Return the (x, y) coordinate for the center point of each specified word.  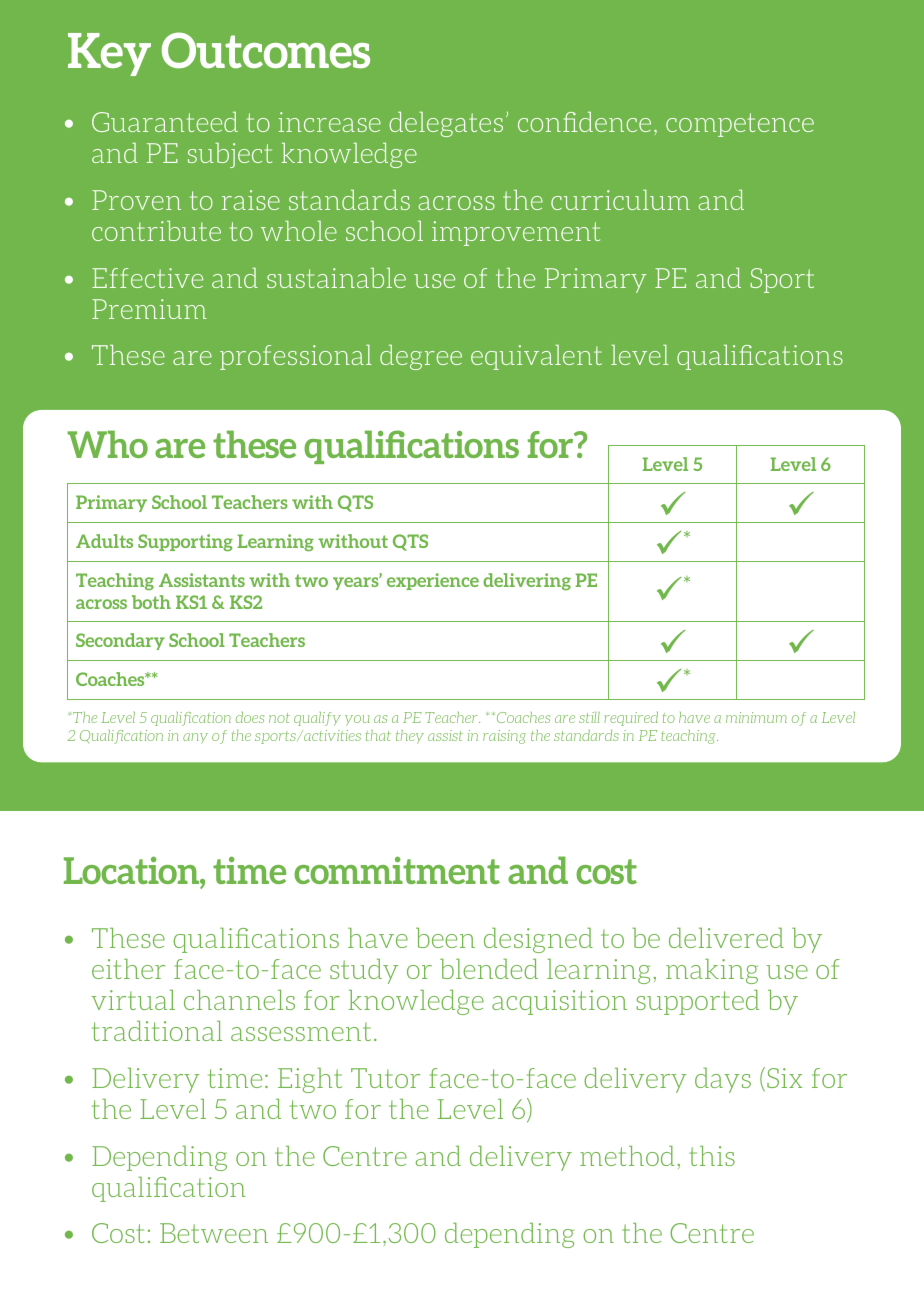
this (712, 1156)
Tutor (385, 1078)
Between (214, 1233)
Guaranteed (165, 122)
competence (740, 125)
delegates (446, 124)
